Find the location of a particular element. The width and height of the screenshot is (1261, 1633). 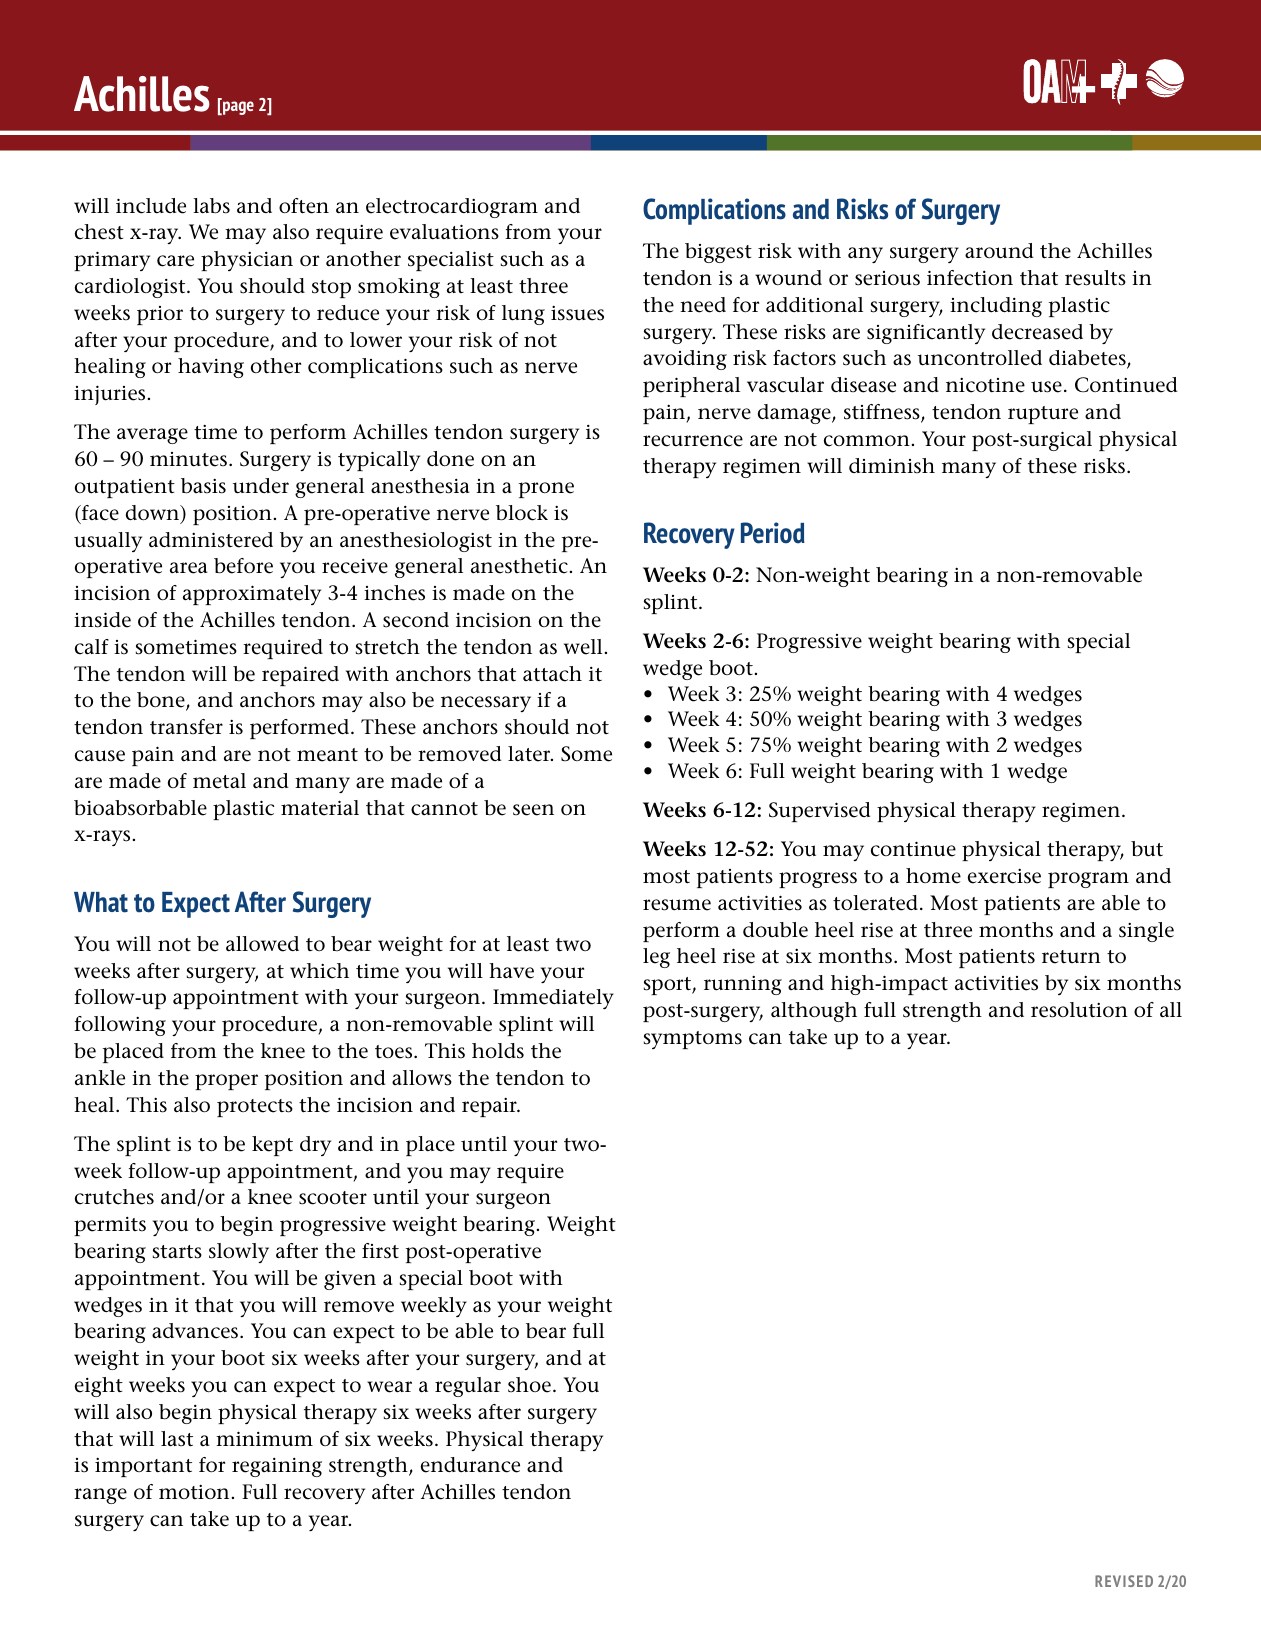

biggest is located at coordinates (718, 253).
